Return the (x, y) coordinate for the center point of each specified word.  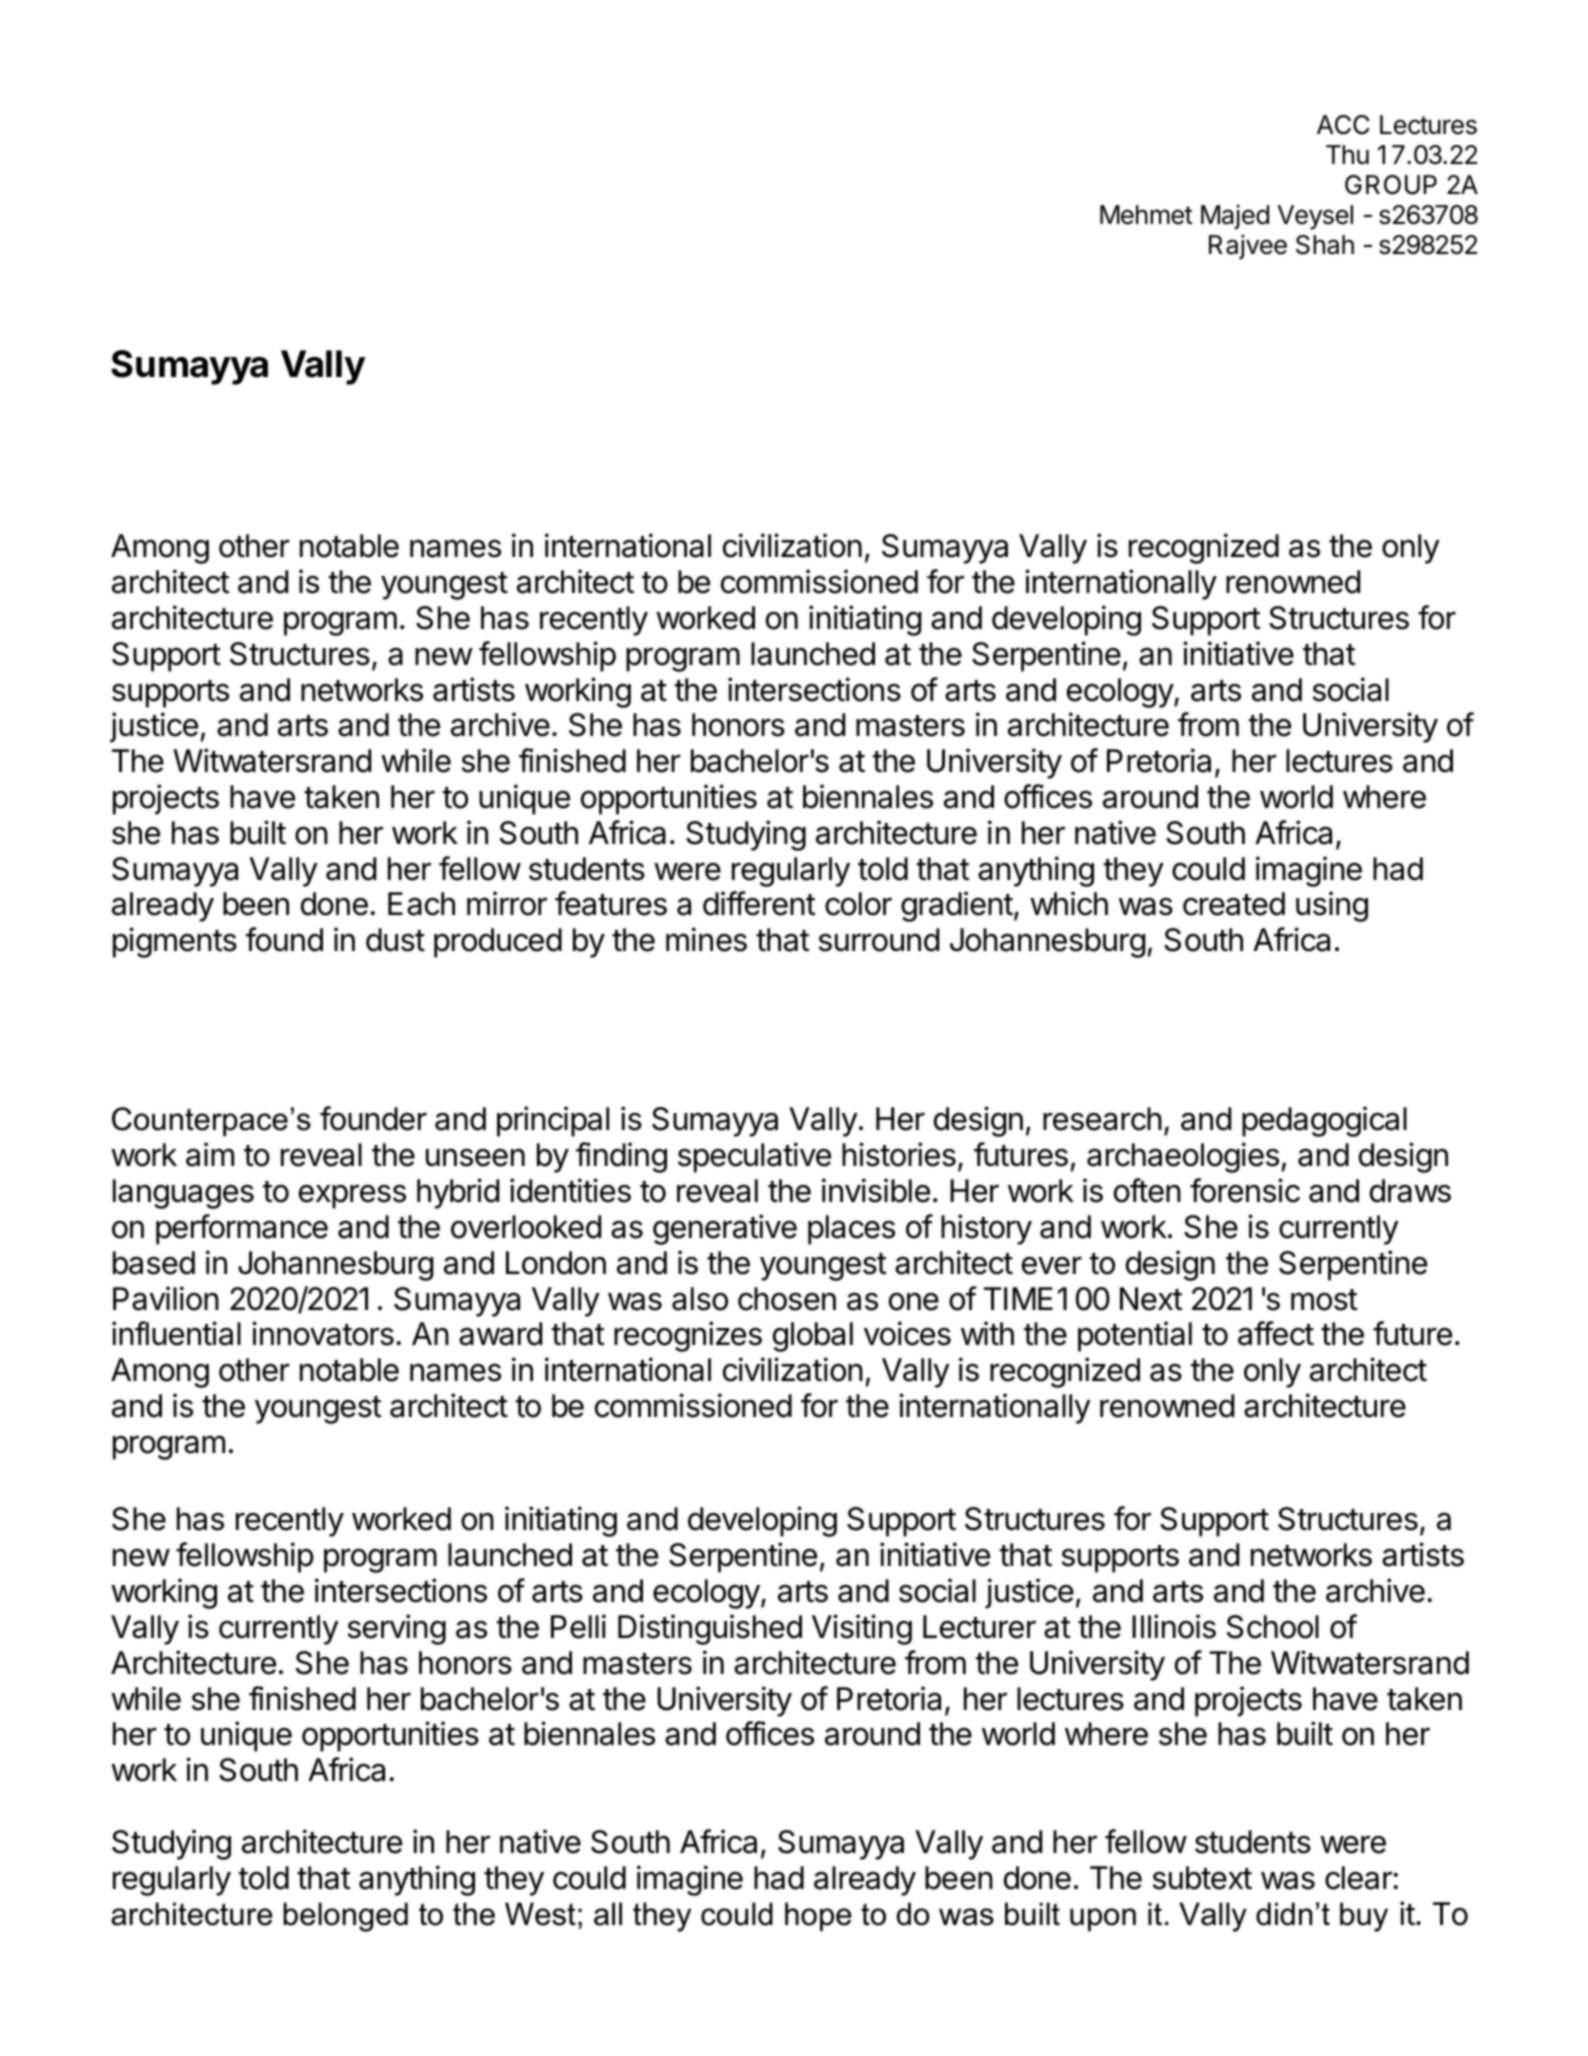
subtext (1202, 1878)
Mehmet (1146, 215)
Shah (1325, 245)
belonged (345, 1917)
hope (818, 1916)
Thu (1347, 154)
